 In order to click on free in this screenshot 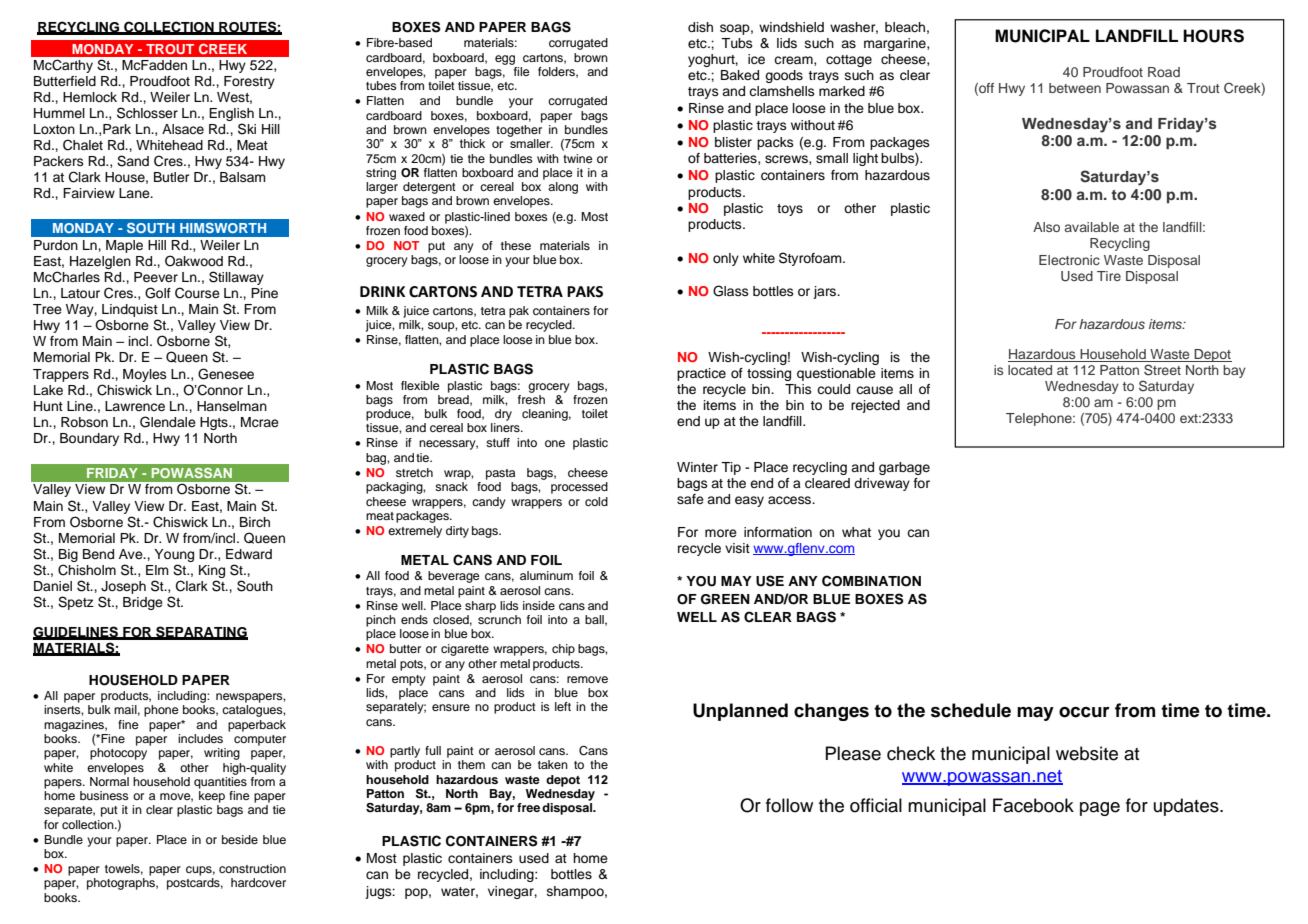, I will do `click(528, 807)`.
